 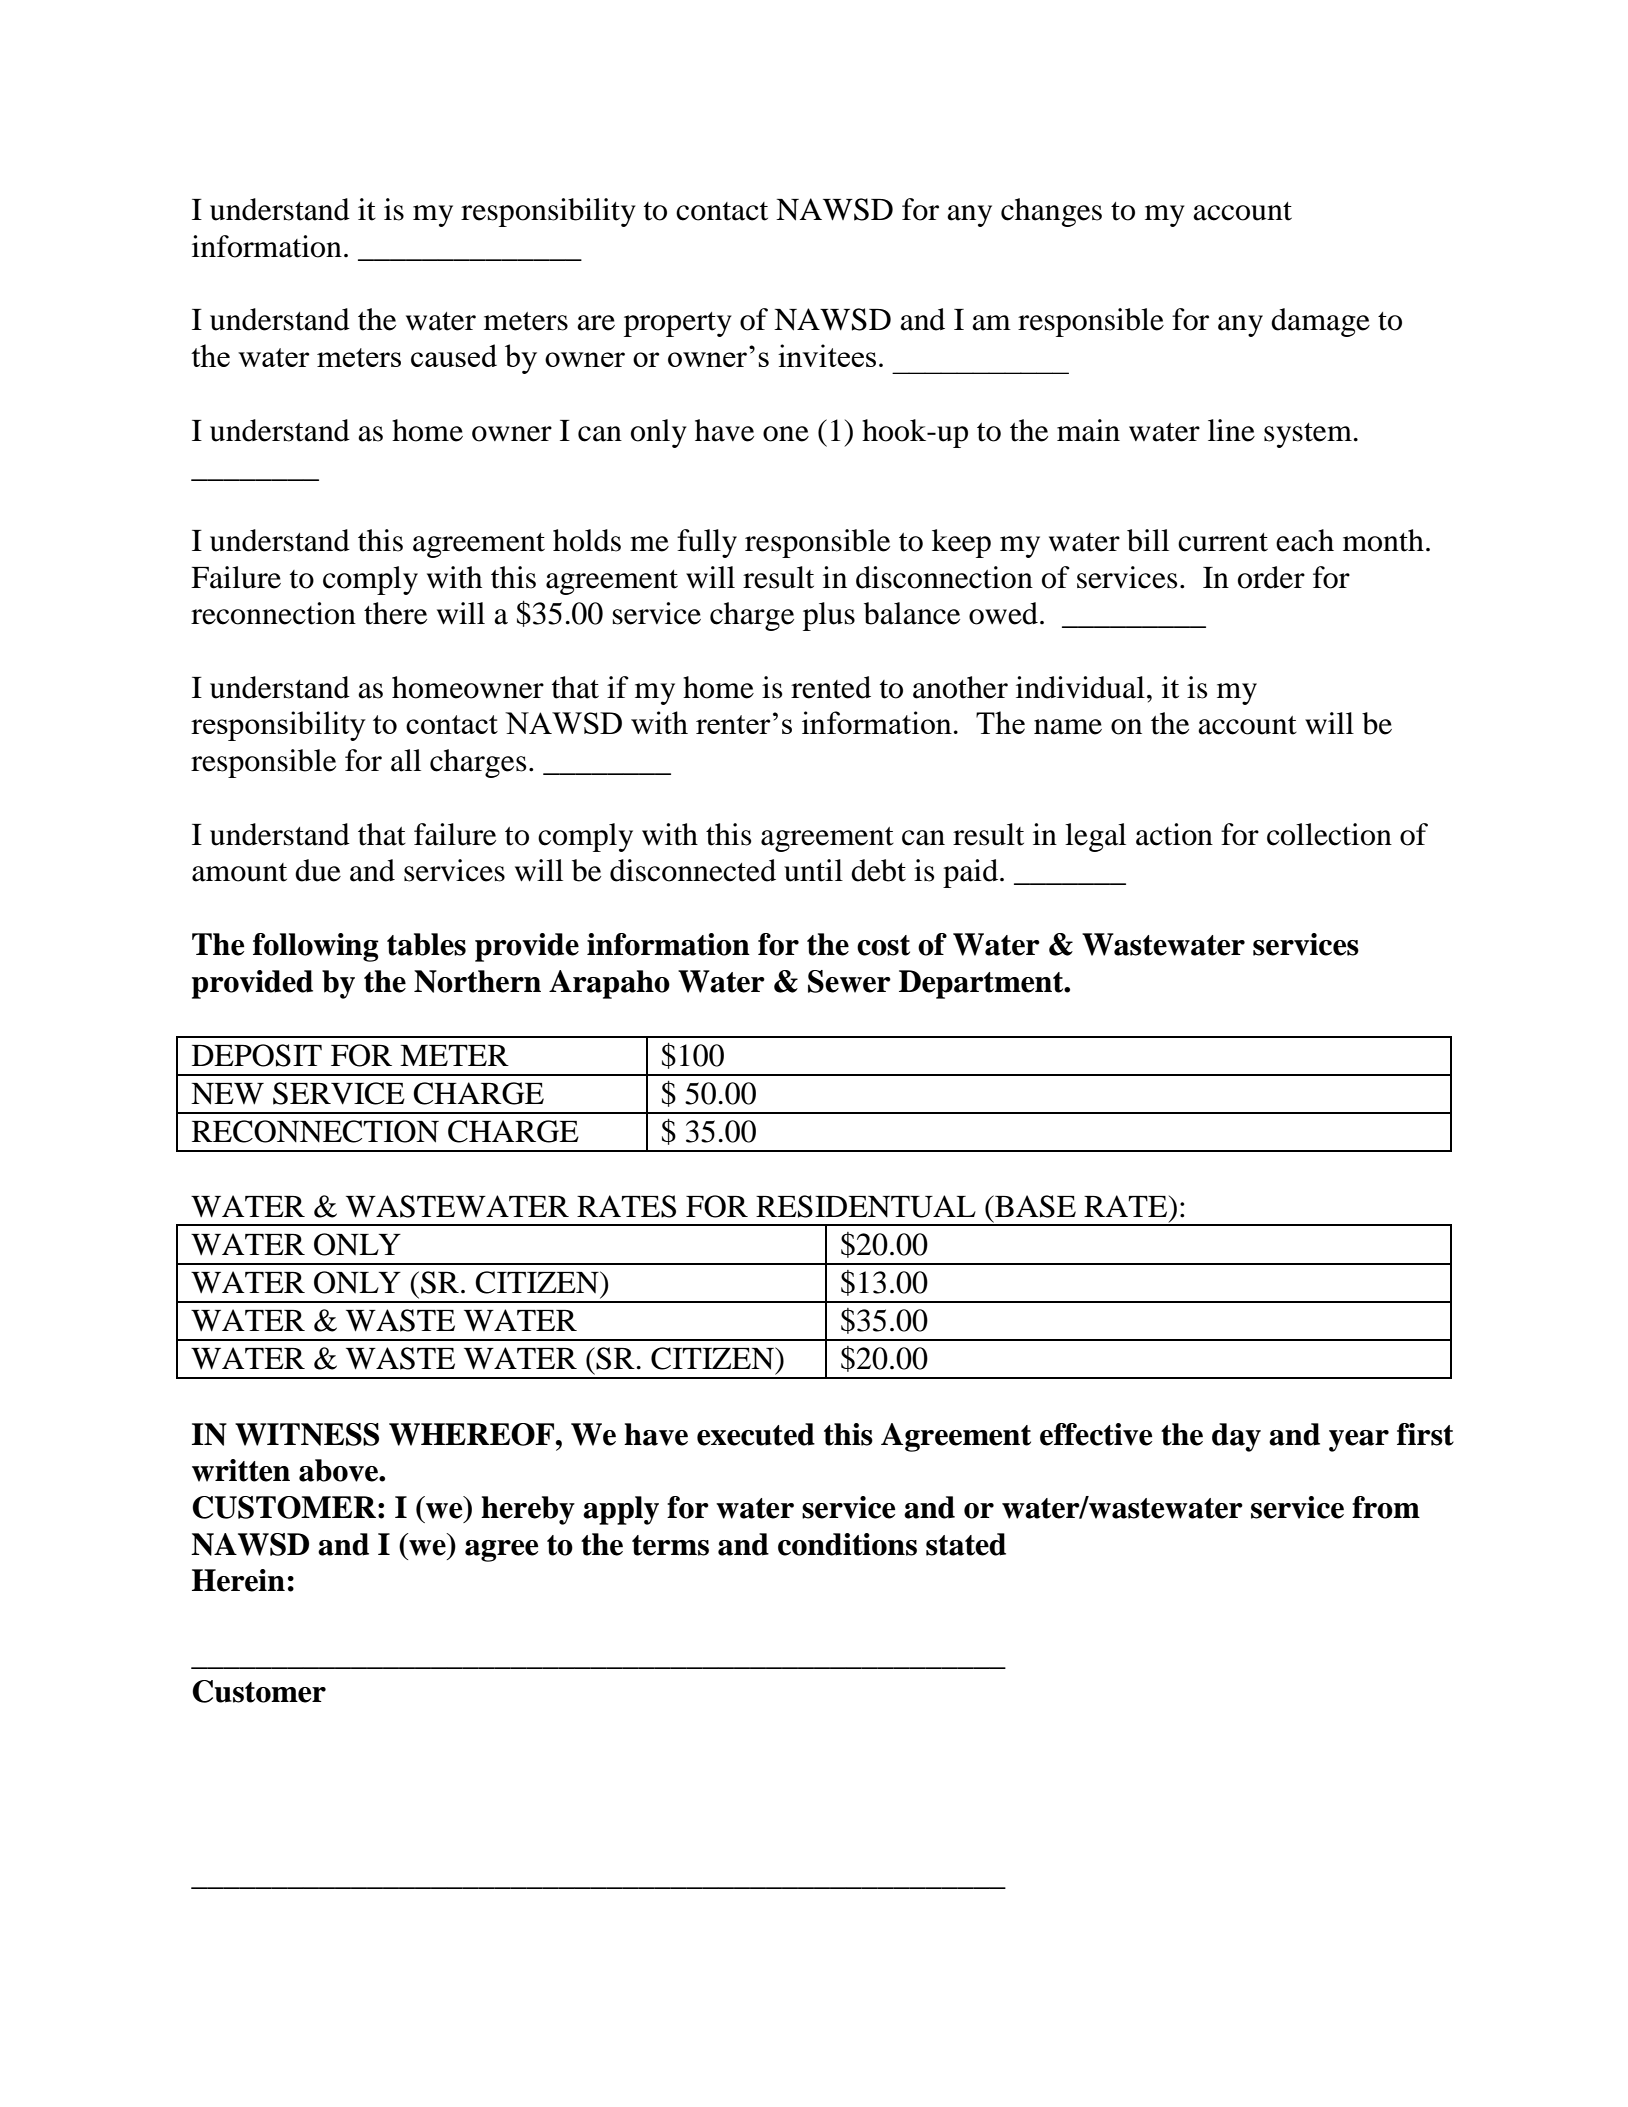 What do you see at coordinates (1236, 1437) in the page?
I see `day` at bounding box center [1236, 1437].
